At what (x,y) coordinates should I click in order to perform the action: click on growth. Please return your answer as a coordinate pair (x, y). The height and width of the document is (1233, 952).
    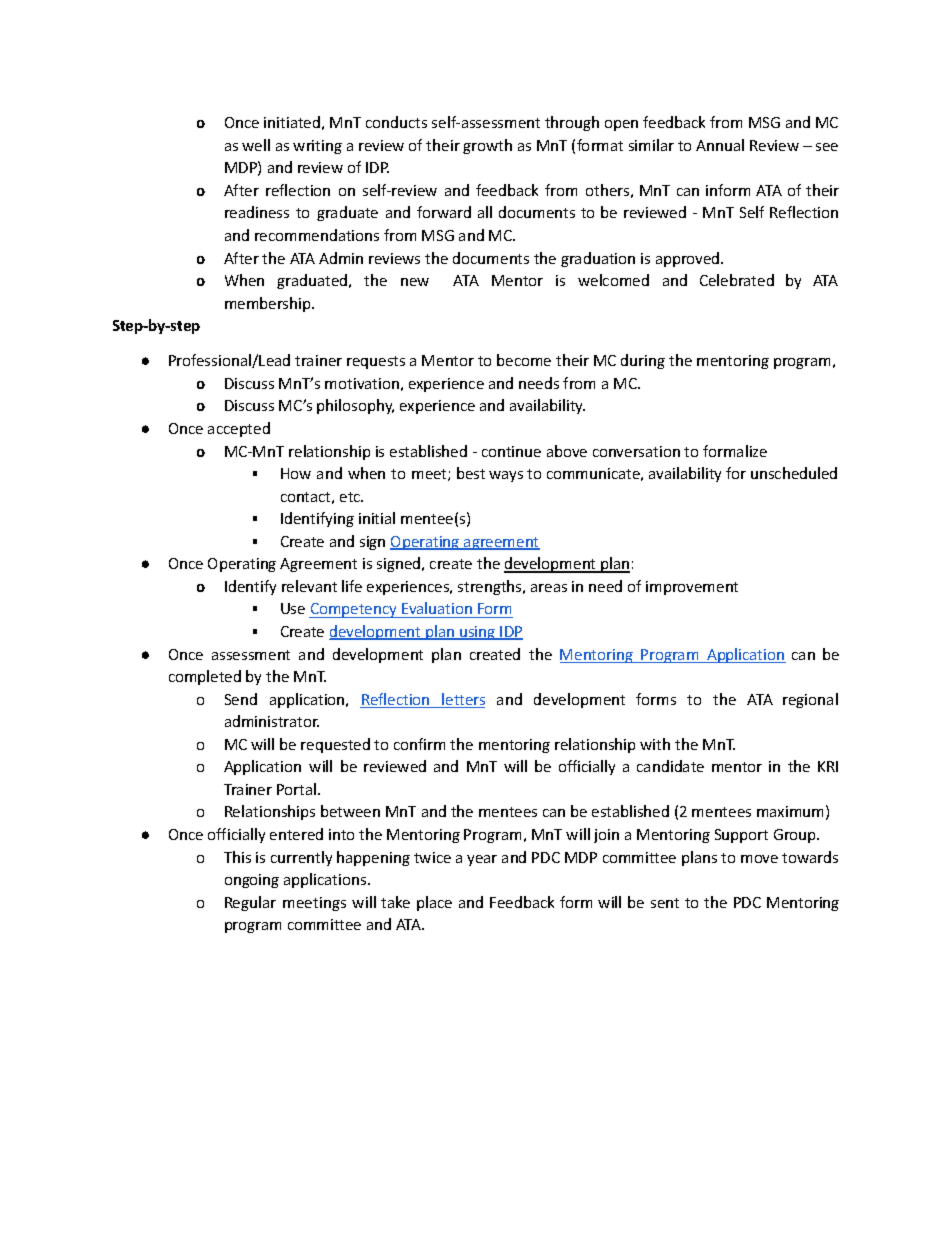
    Looking at the image, I should click on (487, 146).
